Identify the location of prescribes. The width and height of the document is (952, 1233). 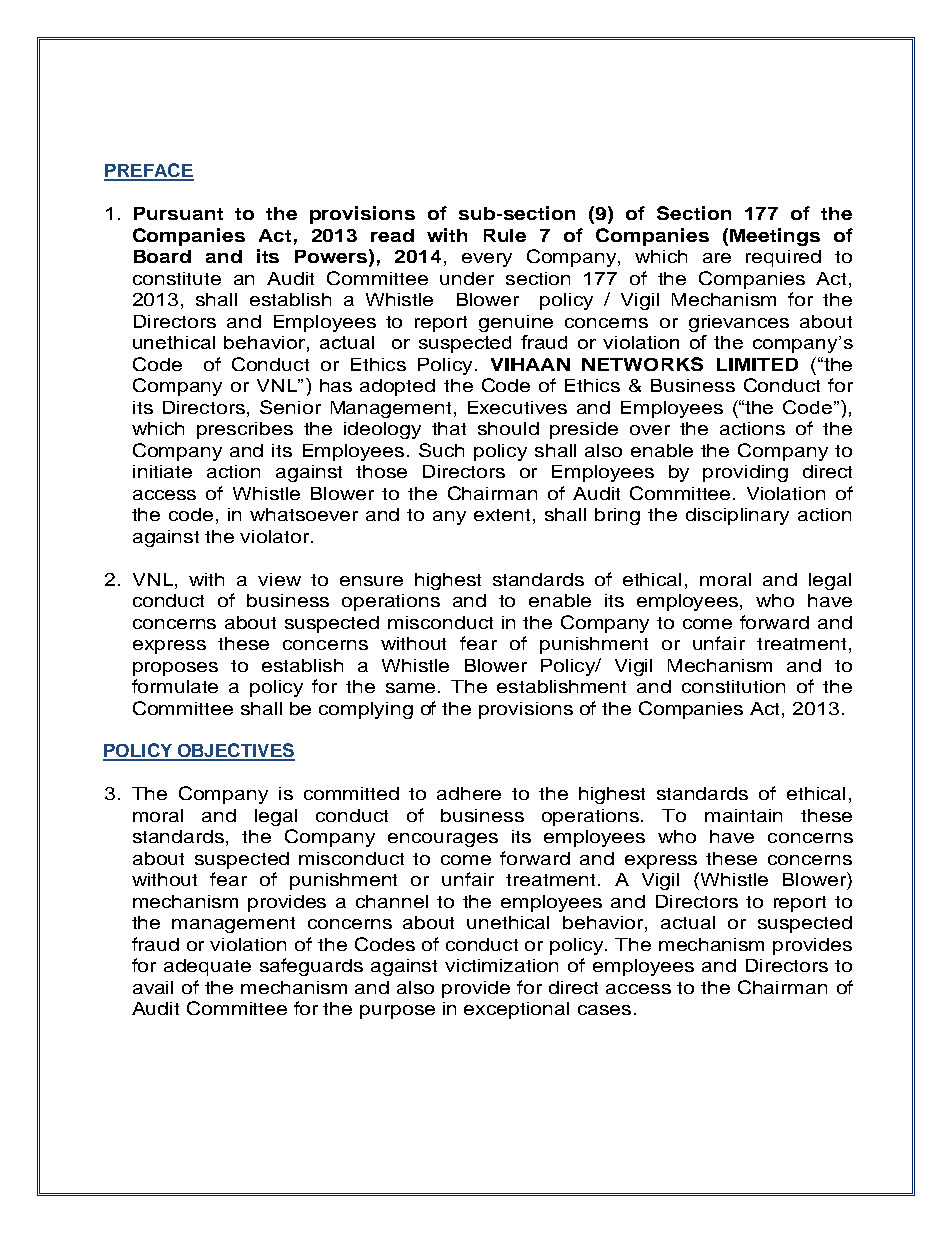
(245, 430).
